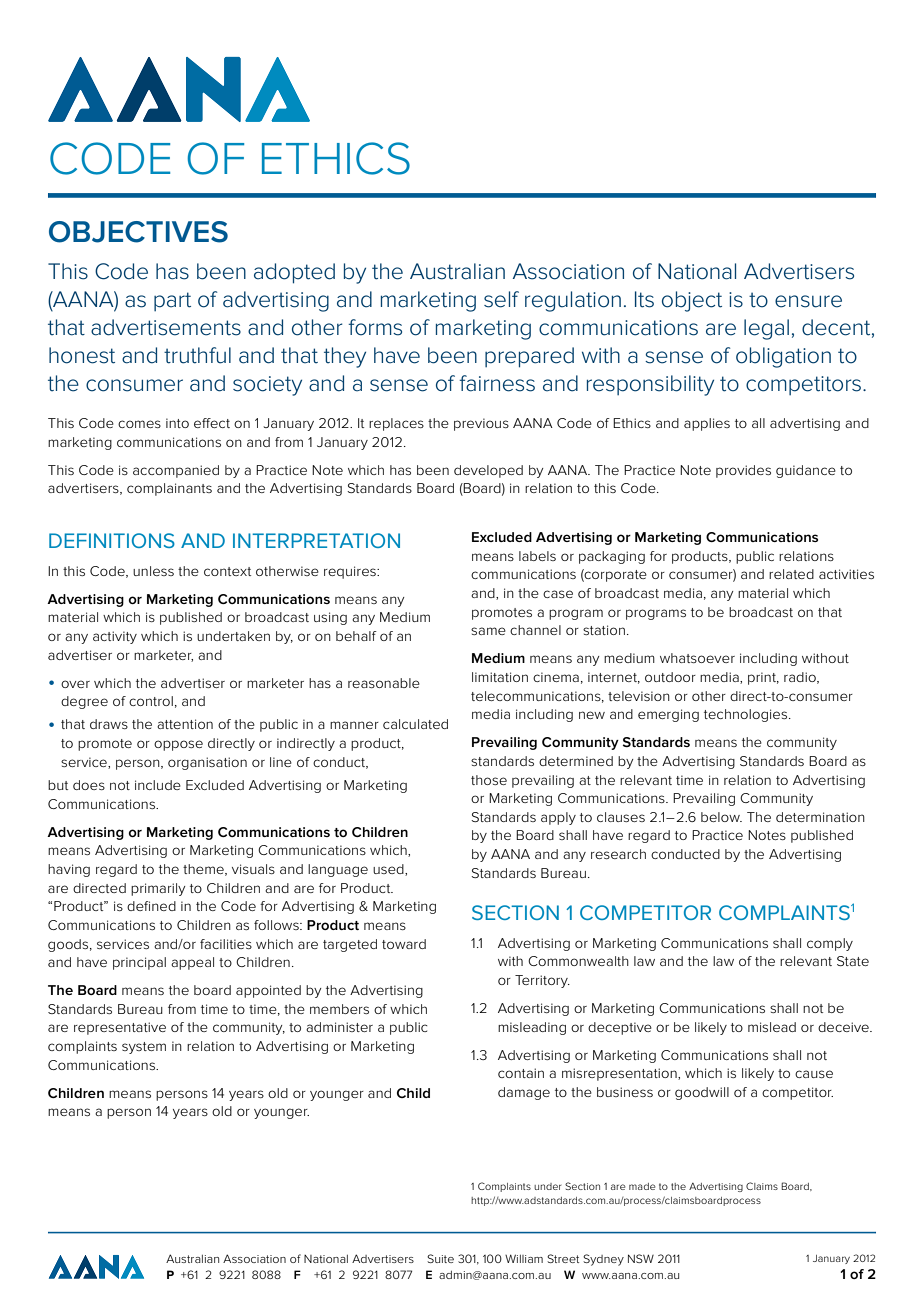 This page has width=924, height=1308. I want to click on include, so click(158, 785).
